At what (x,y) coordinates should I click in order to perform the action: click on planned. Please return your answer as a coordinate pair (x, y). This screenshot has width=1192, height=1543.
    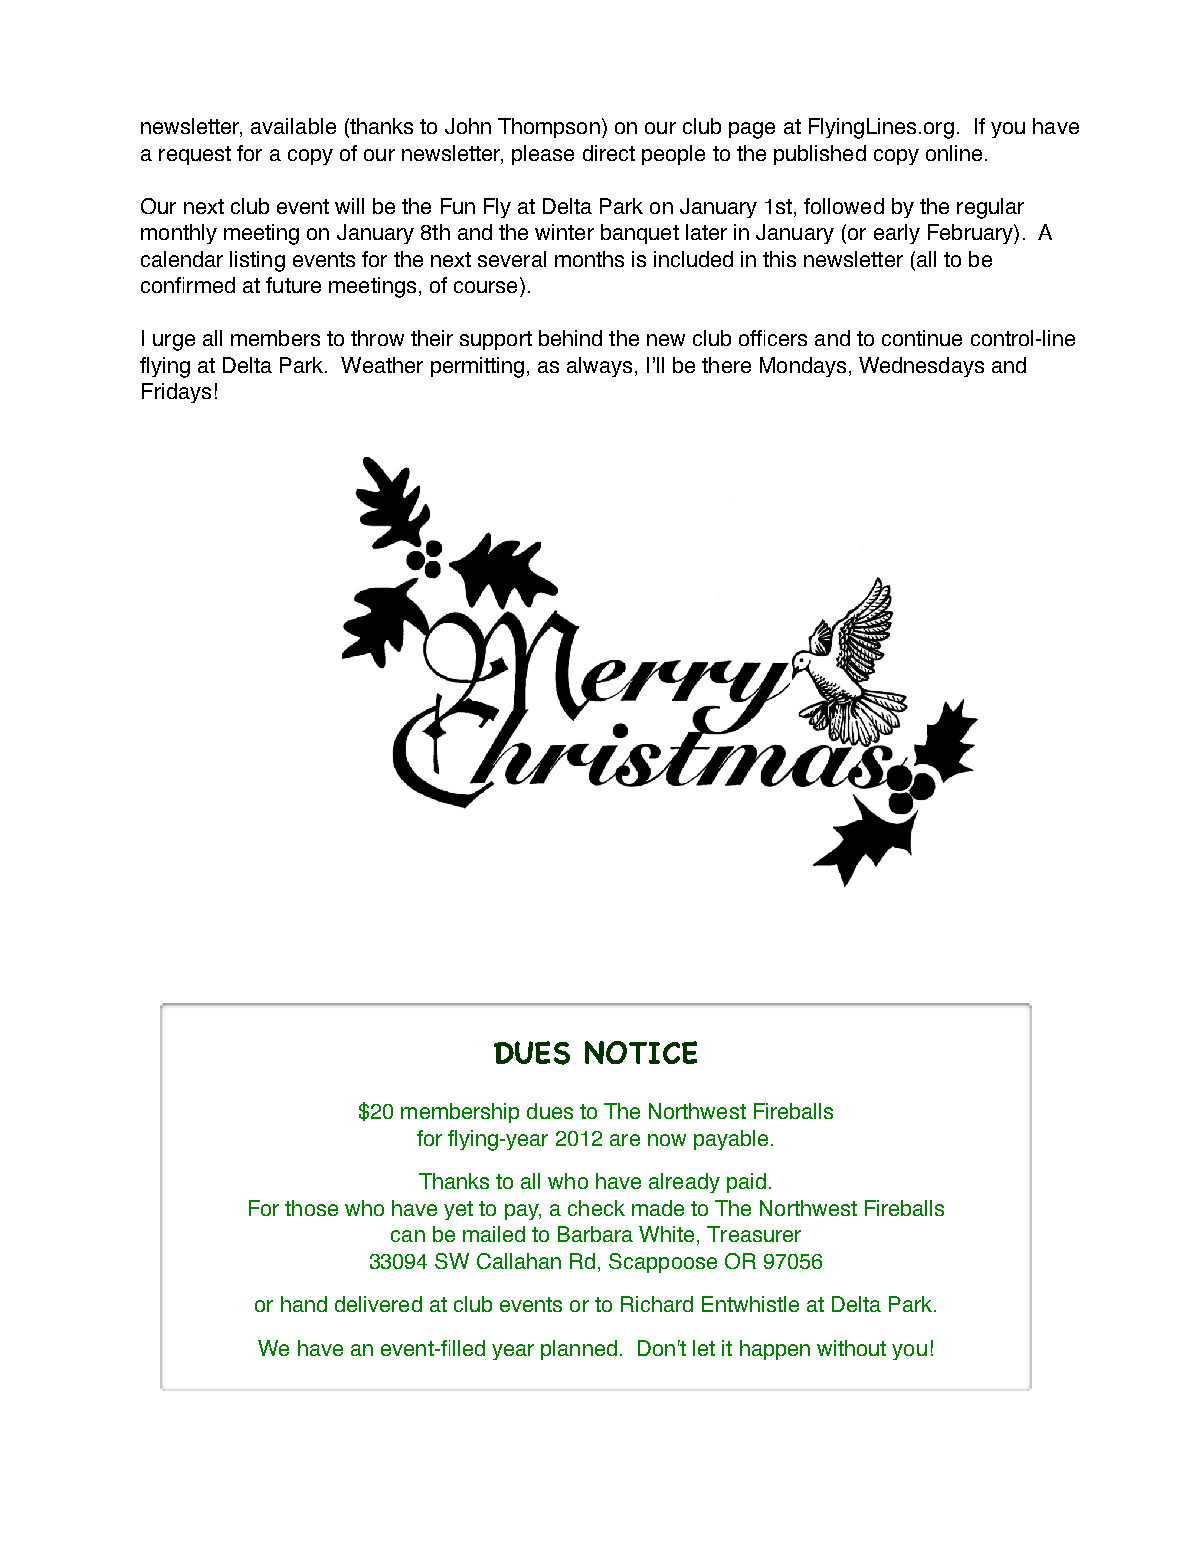
    Looking at the image, I should click on (579, 1350).
